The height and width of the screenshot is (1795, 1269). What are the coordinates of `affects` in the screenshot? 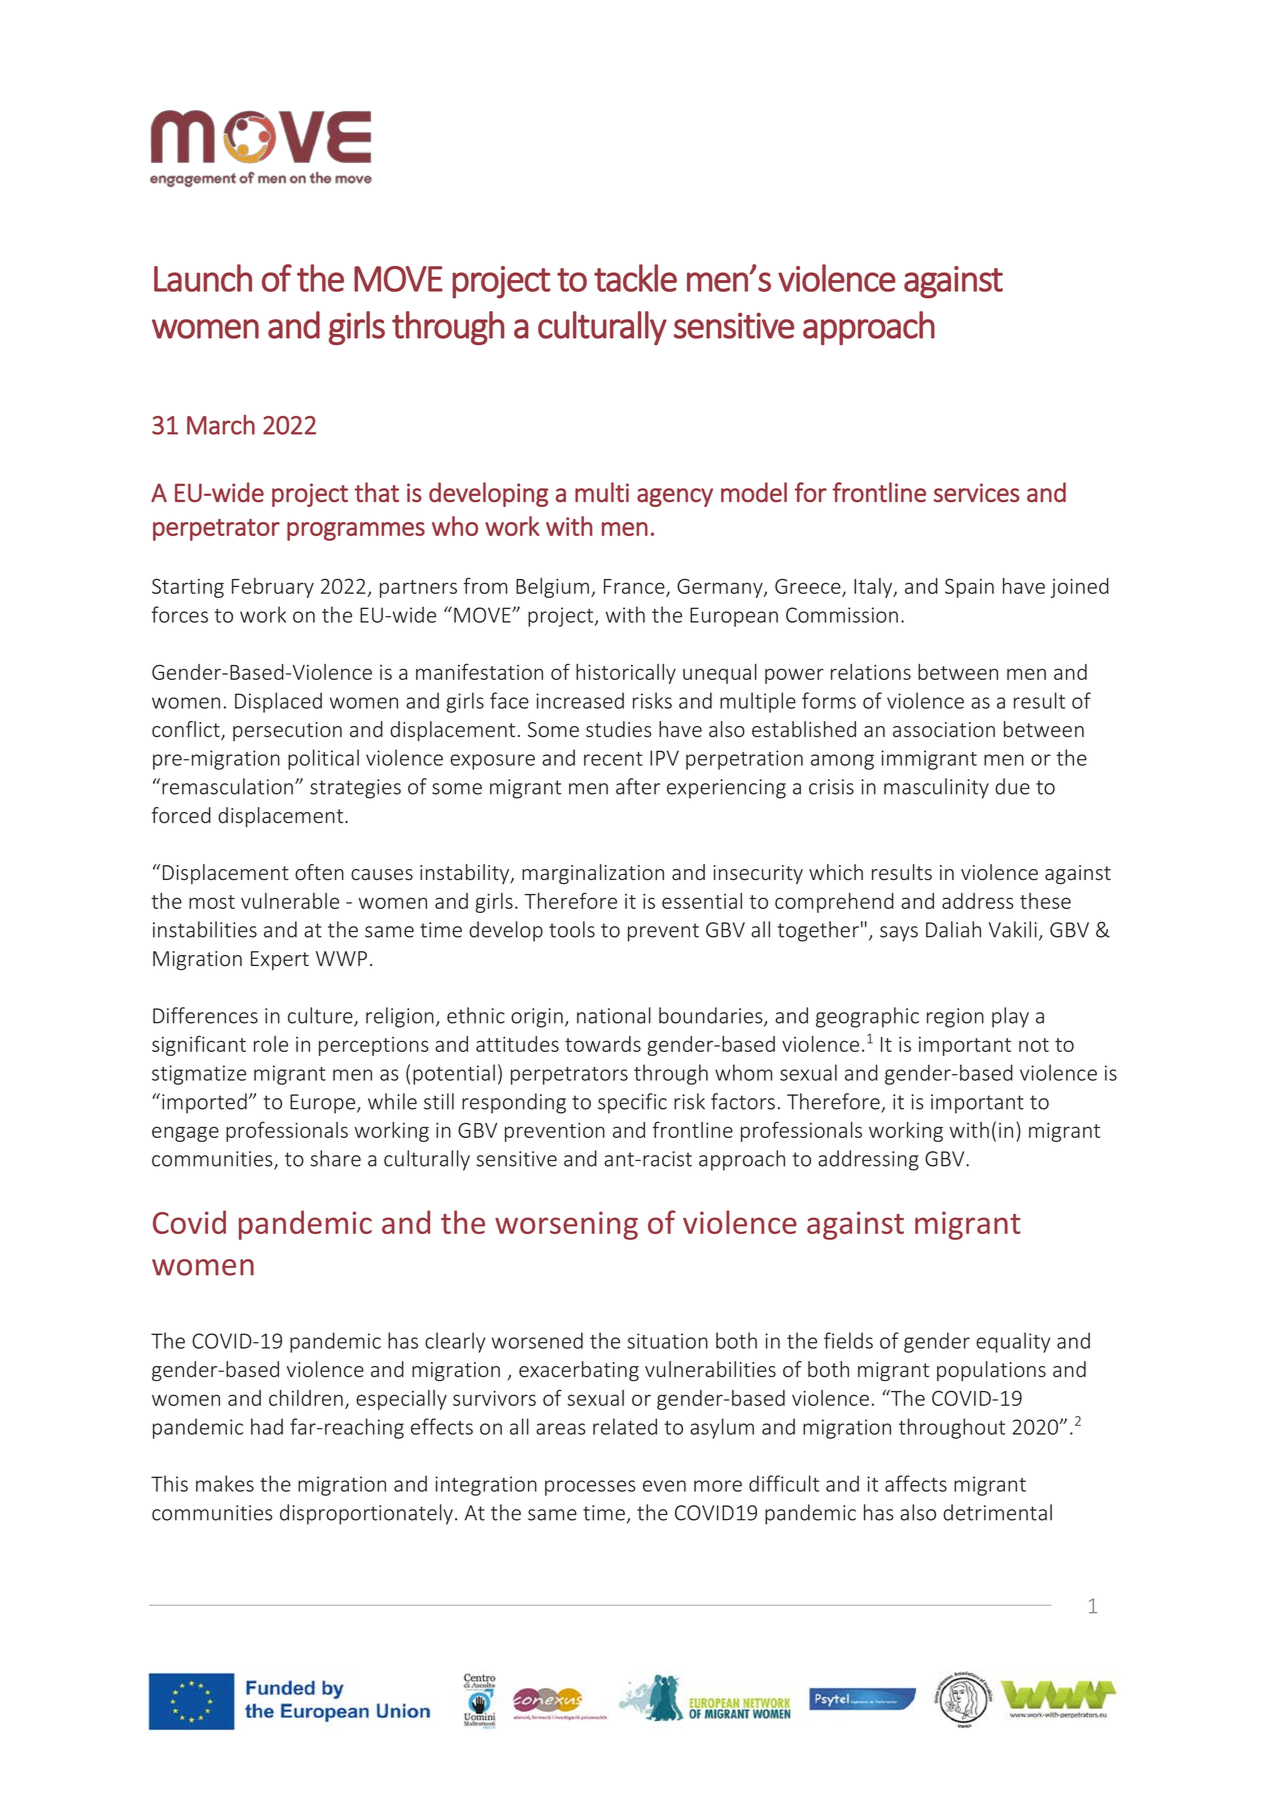 It's located at (916, 1483).
